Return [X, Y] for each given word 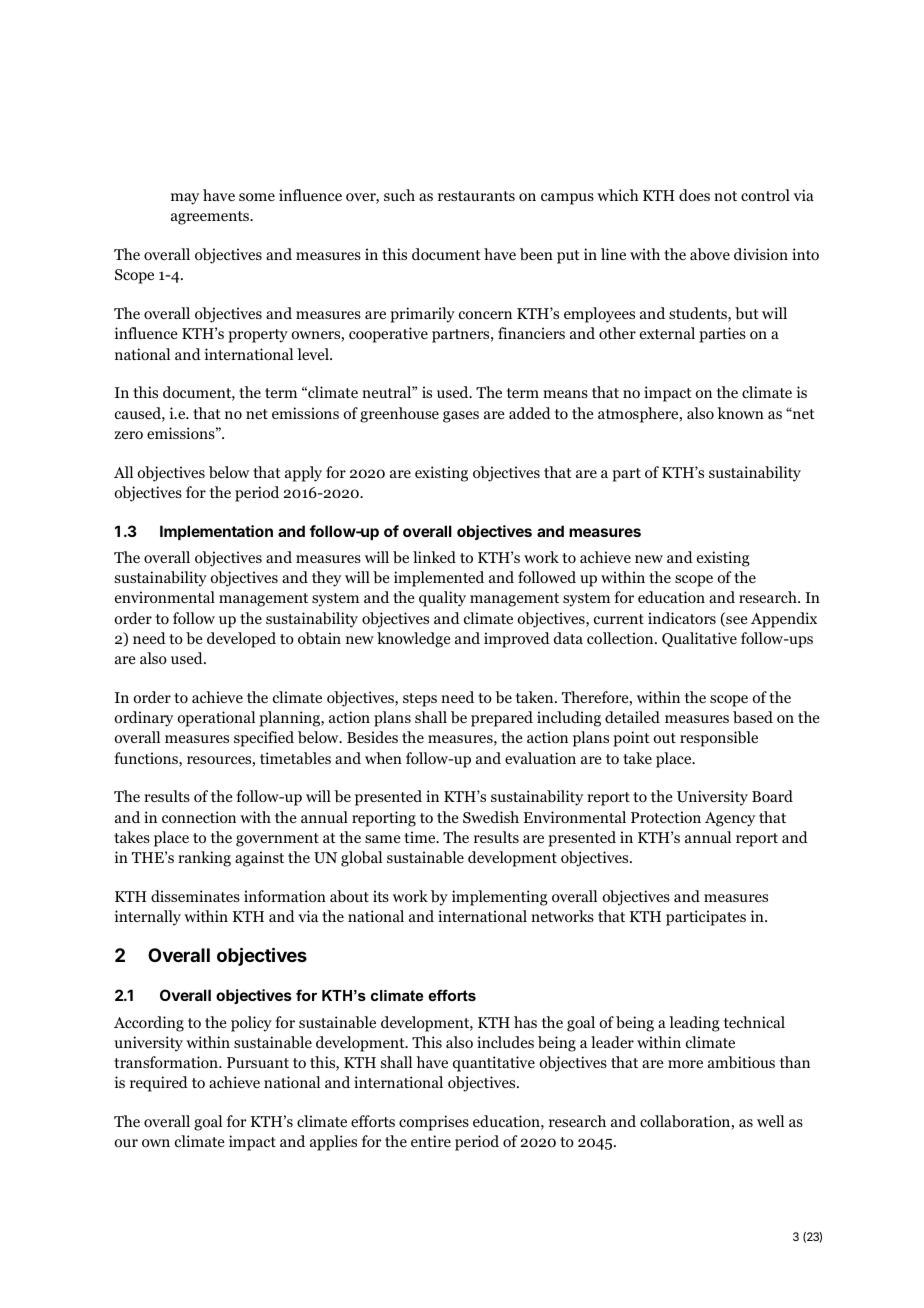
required [159, 1084]
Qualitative [699, 639]
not [725, 196]
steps [420, 700]
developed [241, 640]
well [770, 1121]
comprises [434, 1123]
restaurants [476, 196]
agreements [211, 218]
